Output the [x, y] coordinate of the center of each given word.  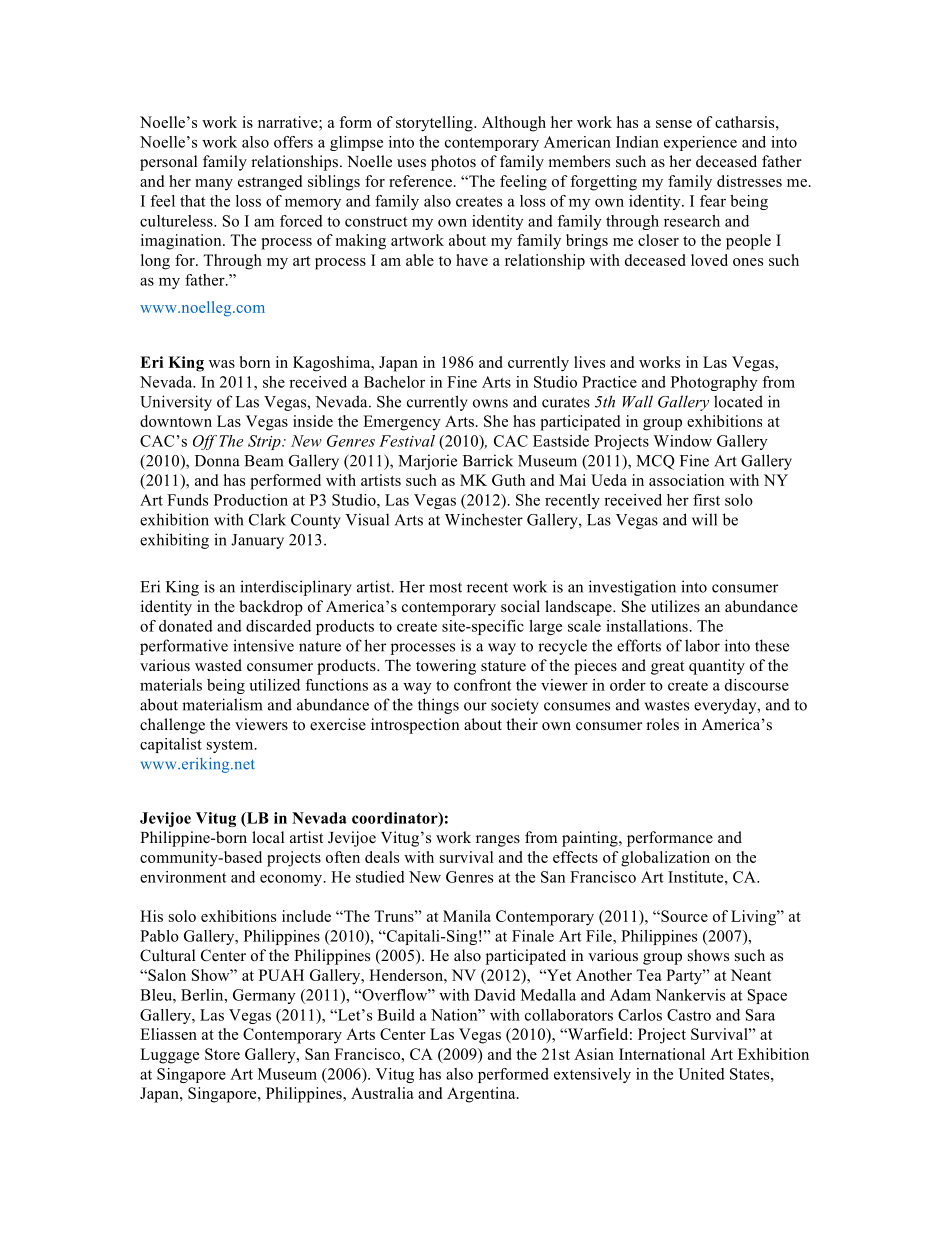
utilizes [675, 606]
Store [222, 1054]
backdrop [271, 608]
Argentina [482, 1095]
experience [700, 143]
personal [168, 163]
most [445, 588]
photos [453, 163]
